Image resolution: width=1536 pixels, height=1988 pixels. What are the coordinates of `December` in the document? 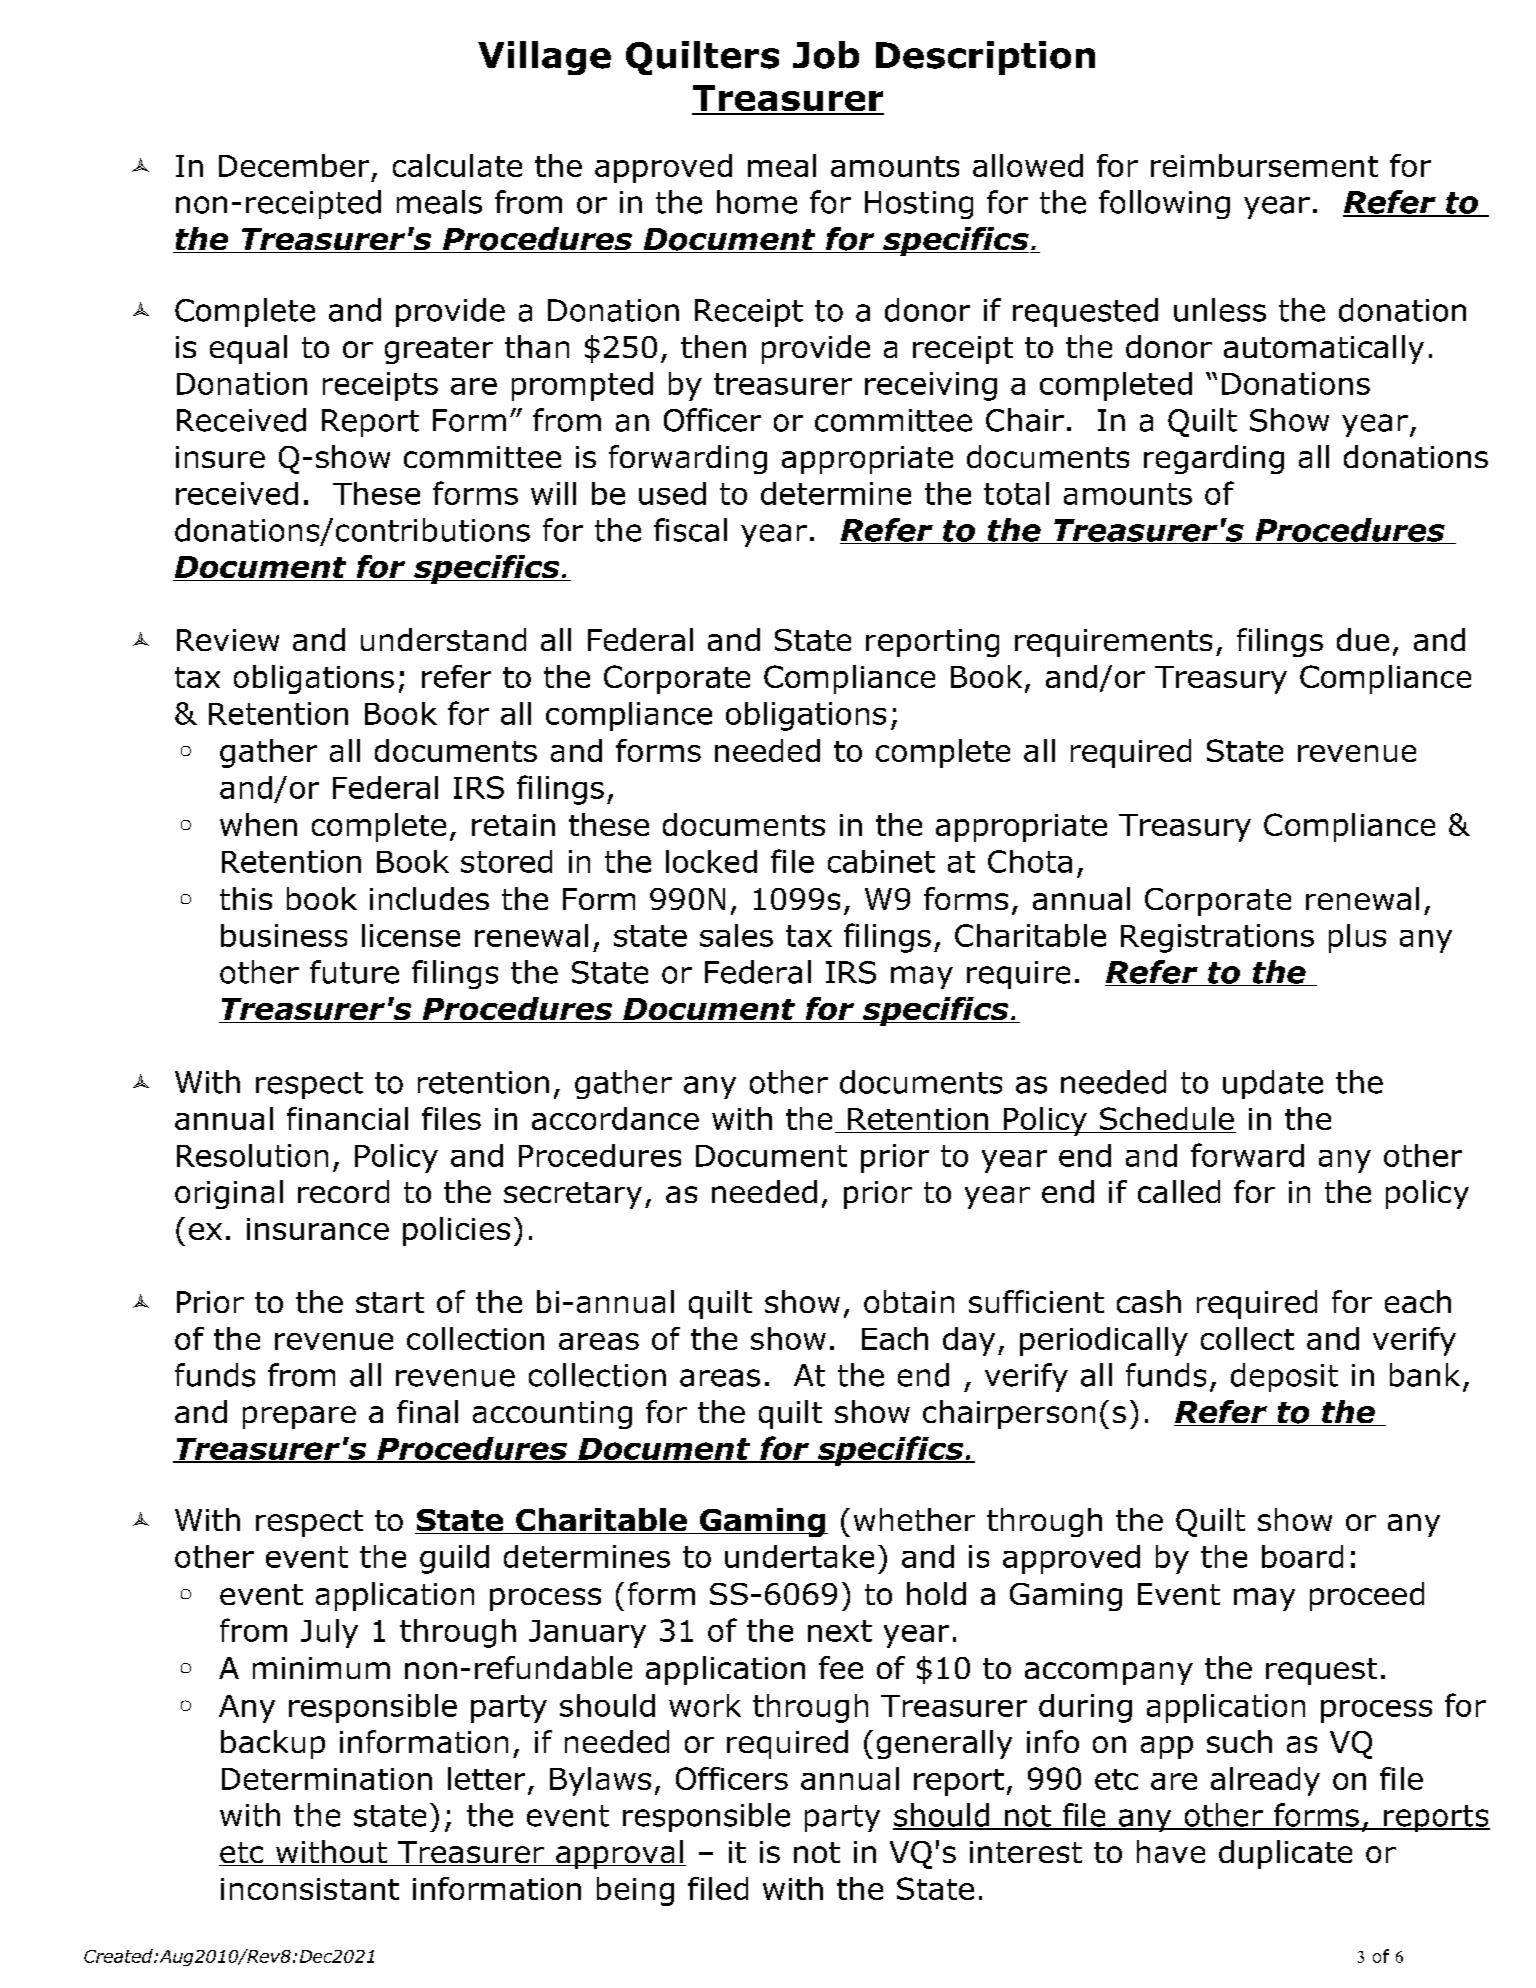 It's located at (294, 165).
